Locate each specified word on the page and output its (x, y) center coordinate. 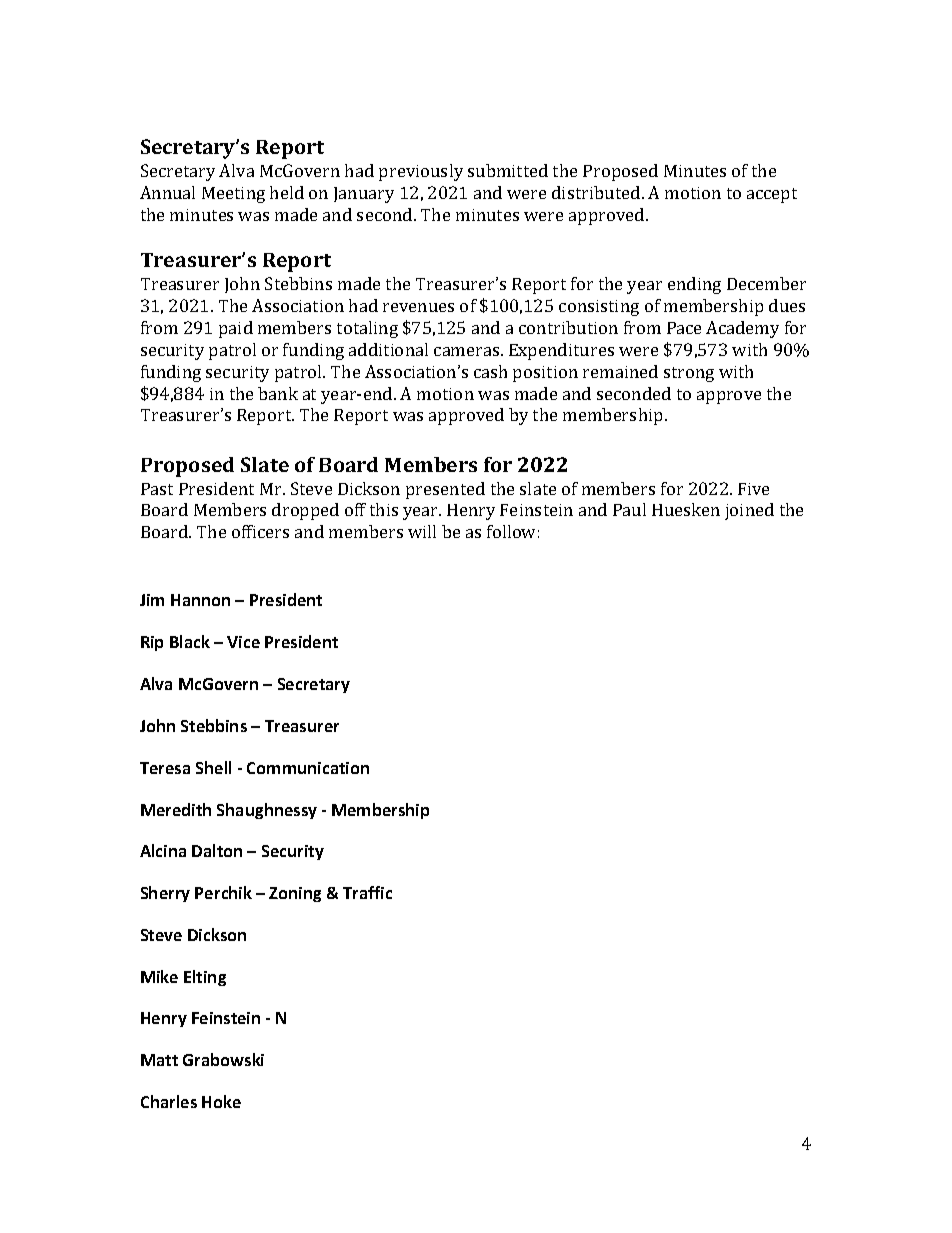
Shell (213, 767)
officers (260, 531)
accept (772, 195)
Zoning (295, 894)
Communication (308, 768)
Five (753, 489)
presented (445, 490)
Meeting (233, 195)
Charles (169, 1101)
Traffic (367, 892)
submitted (508, 170)
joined (749, 511)
